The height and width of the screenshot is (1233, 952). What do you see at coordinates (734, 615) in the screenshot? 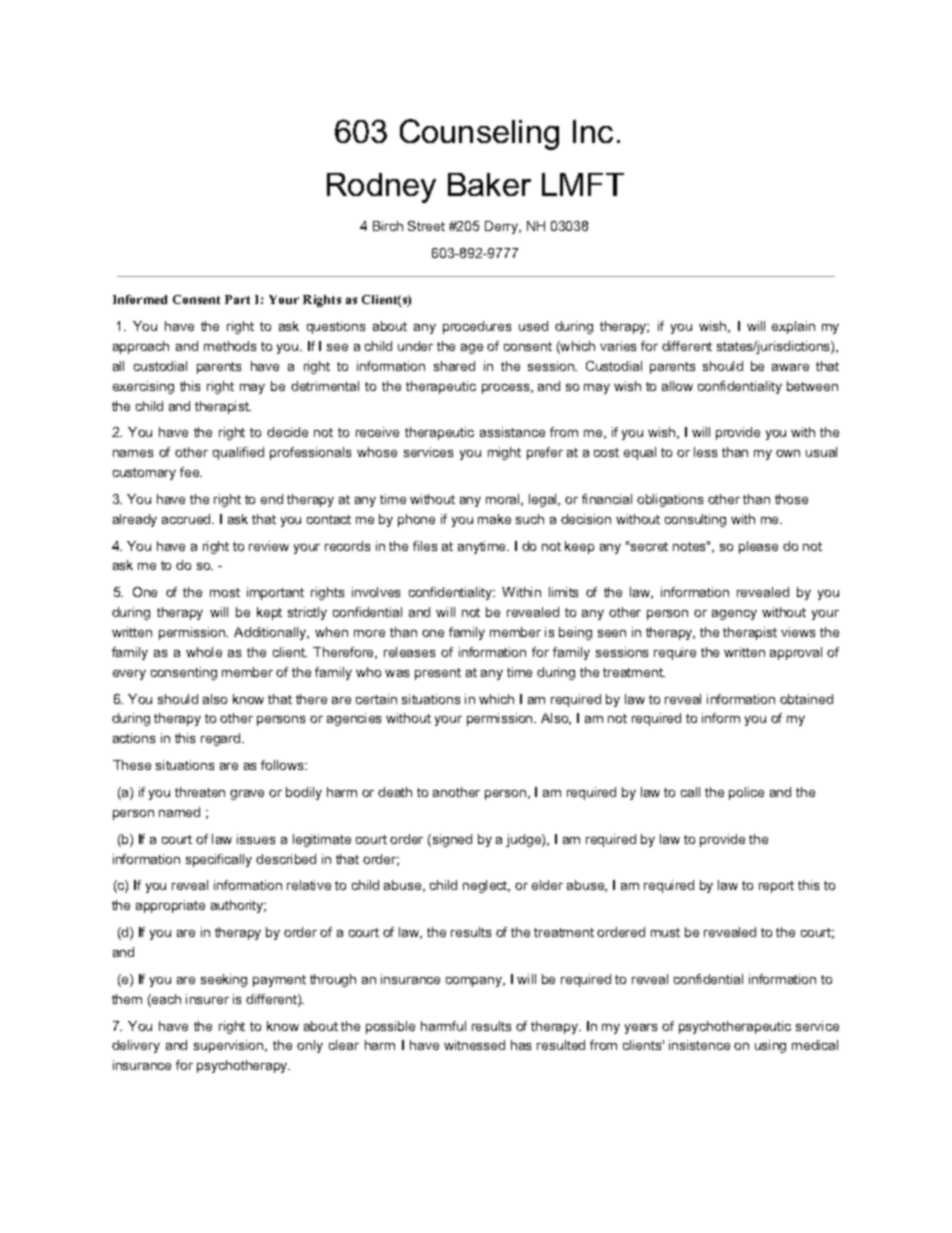
I see `agency` at bounding box center [734, 615].
